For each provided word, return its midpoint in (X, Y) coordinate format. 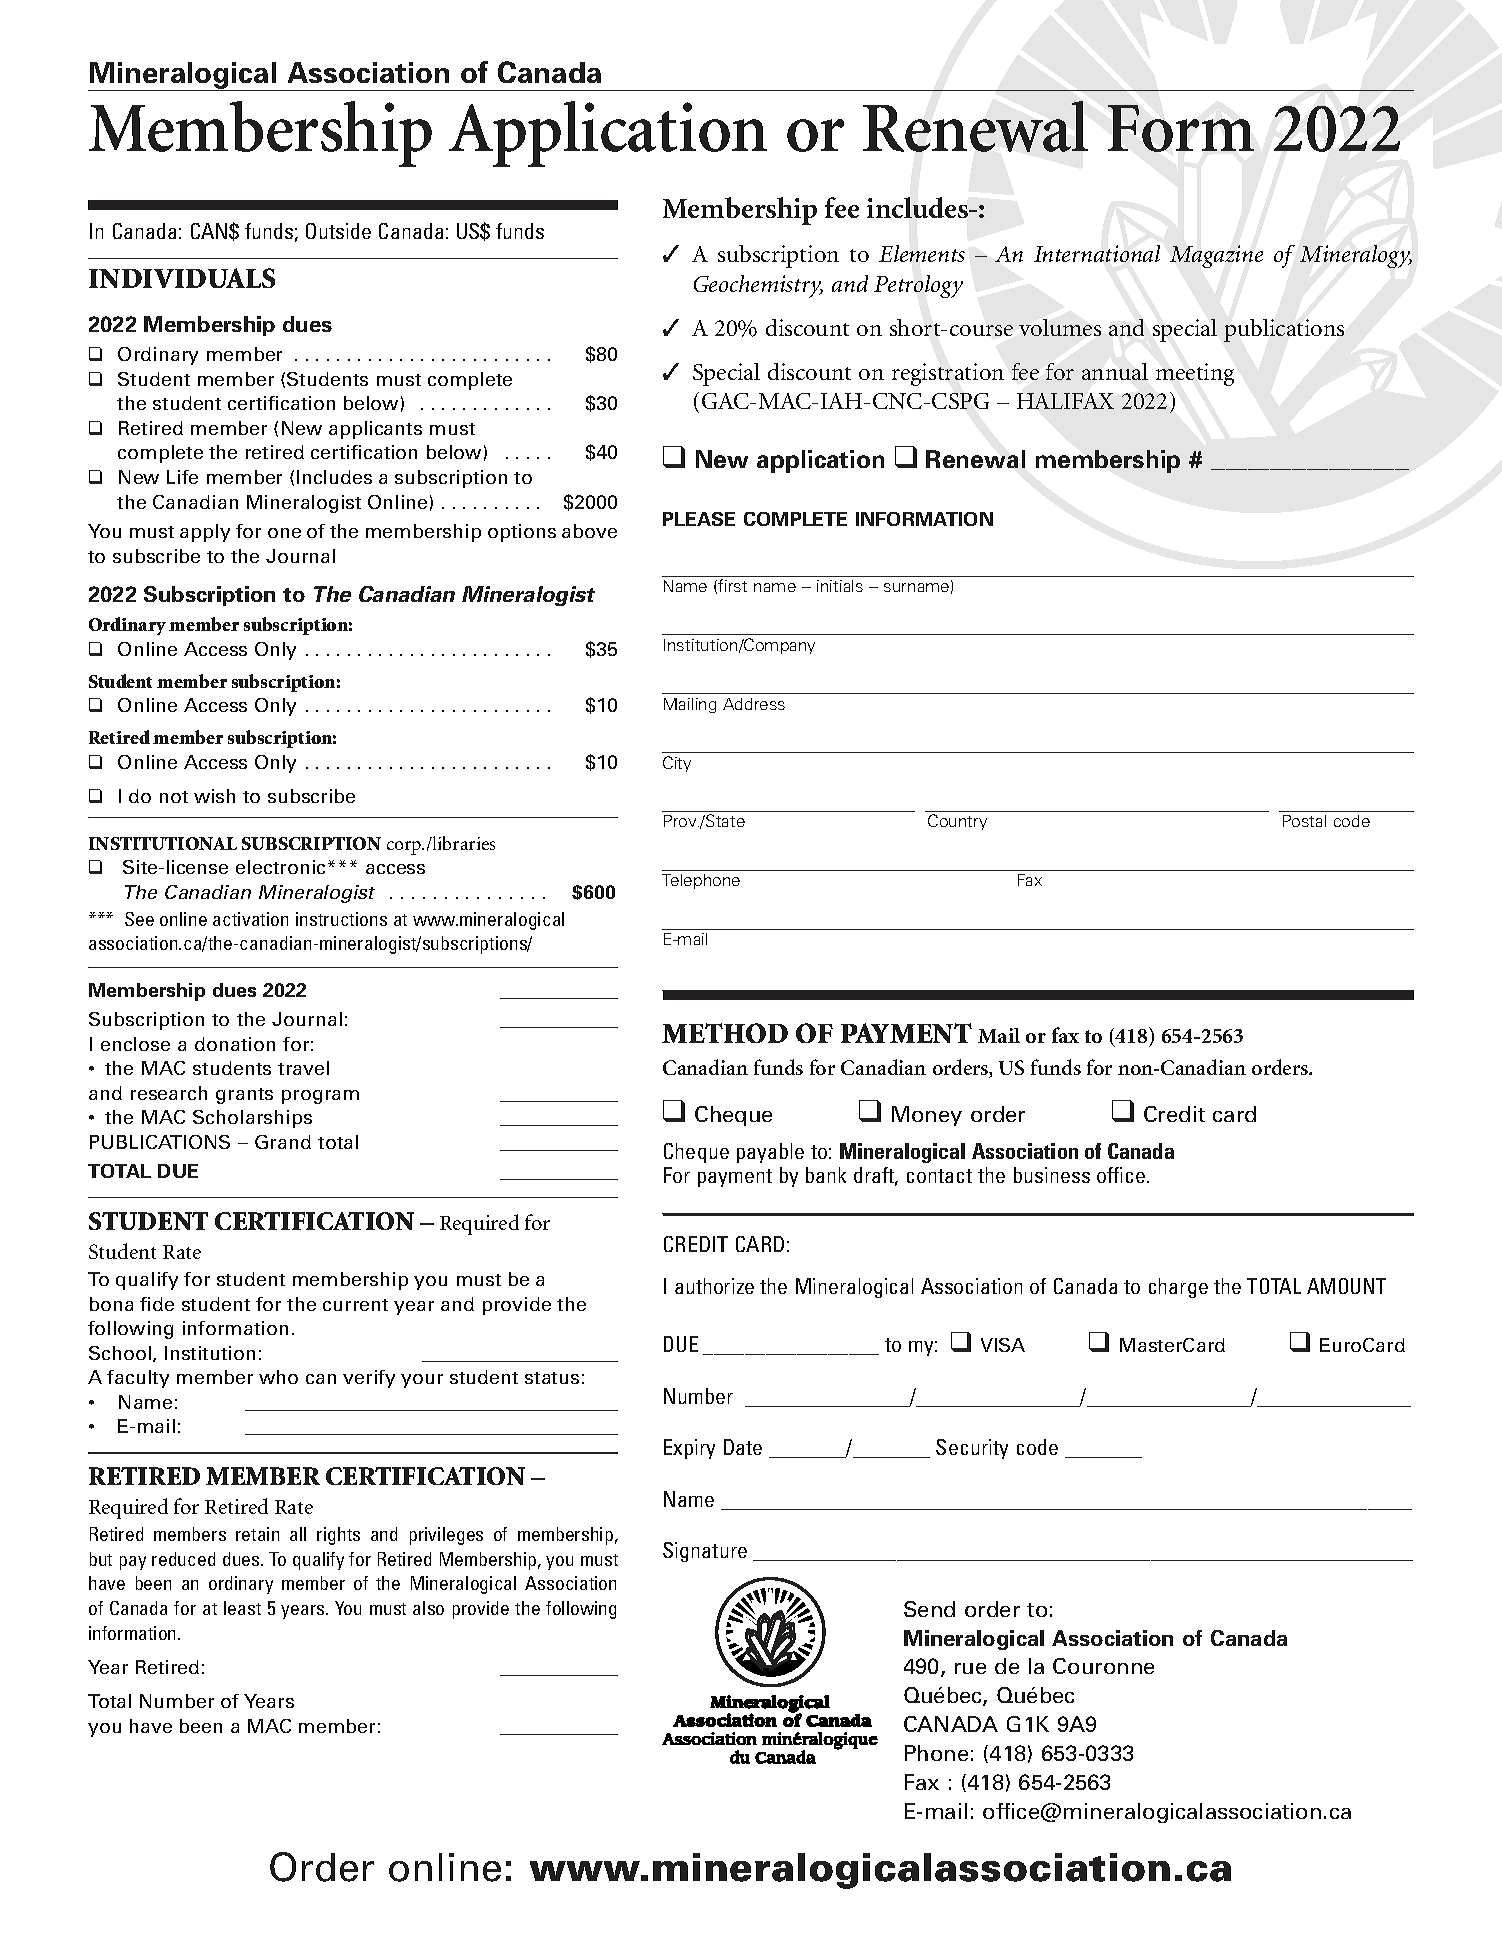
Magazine (1216, 256)
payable (770, 1153)
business (1052, 1175)
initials (840, 586)
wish (214, 796)
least (242, 1608)
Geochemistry (758, 286)
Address (754, 704)
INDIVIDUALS (182, 278)
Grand (283, 1142)
